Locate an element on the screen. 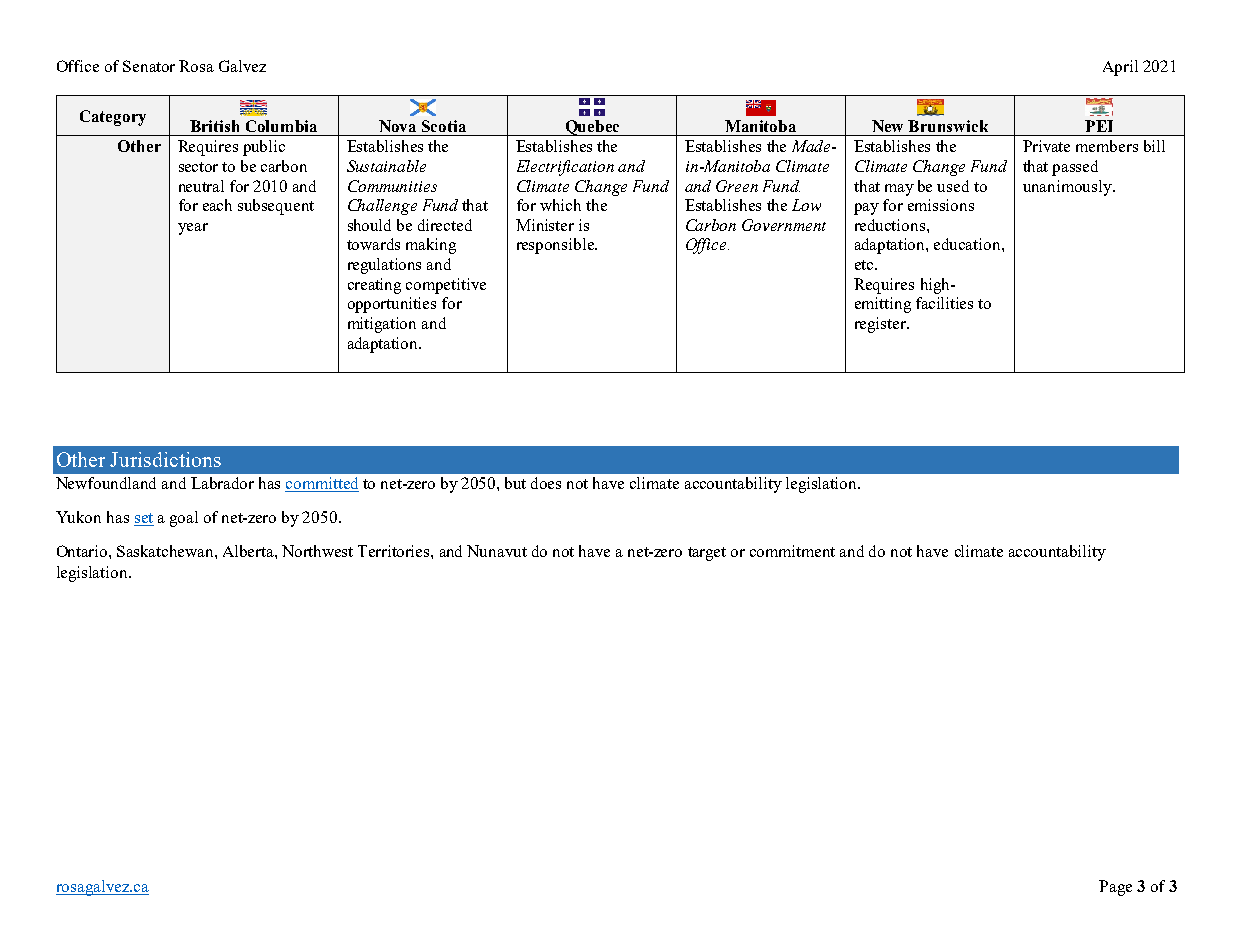 This screenshot has height=952, width=1233. Senator is located at coordinates (149, 66).
